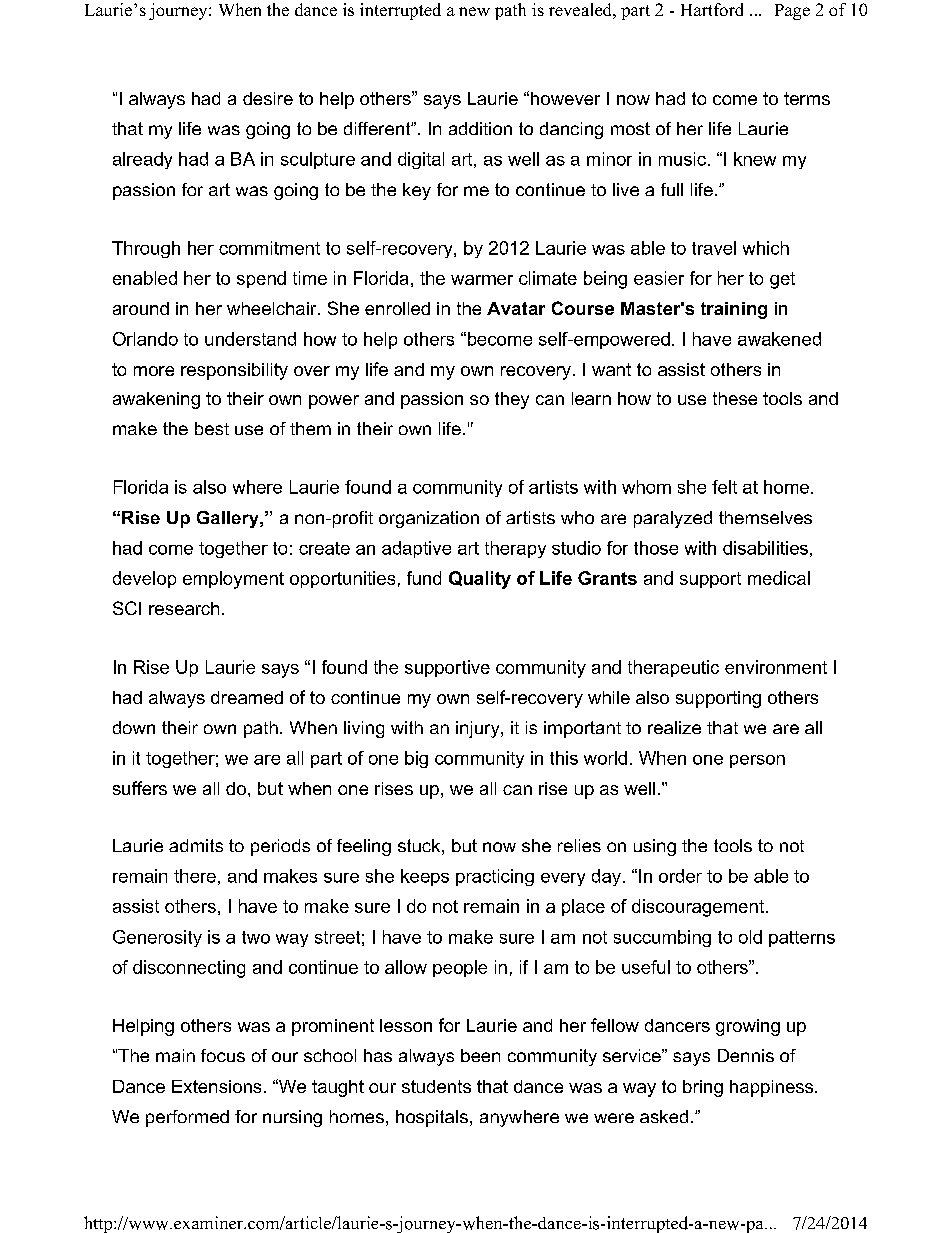  I want to click on employment, so click(233, 580).
